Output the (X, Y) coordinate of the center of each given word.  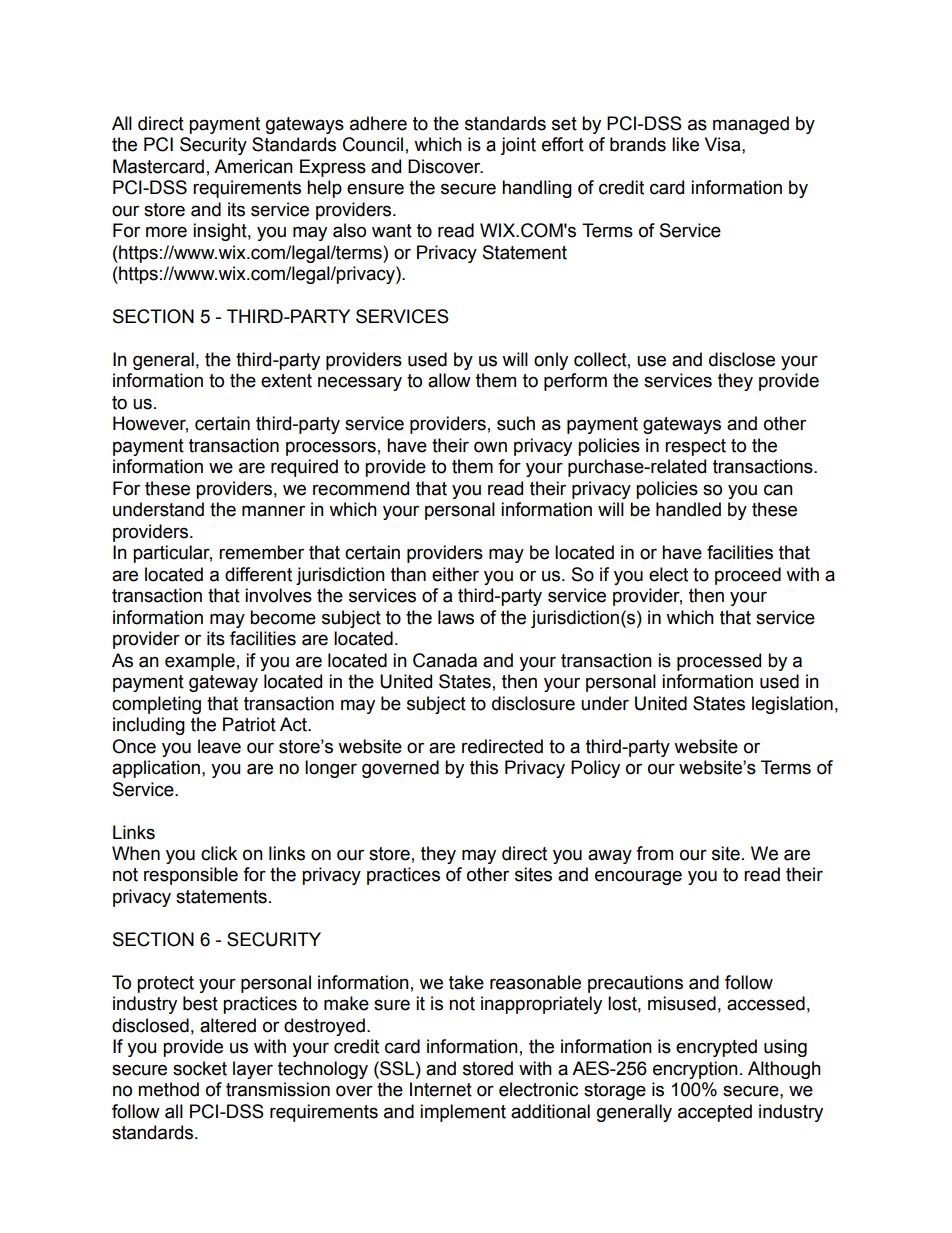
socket (200, 1068)
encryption (695, 1070)
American (253, 166)
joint (518, 146)
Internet (441, 1089)
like (685, 144)
